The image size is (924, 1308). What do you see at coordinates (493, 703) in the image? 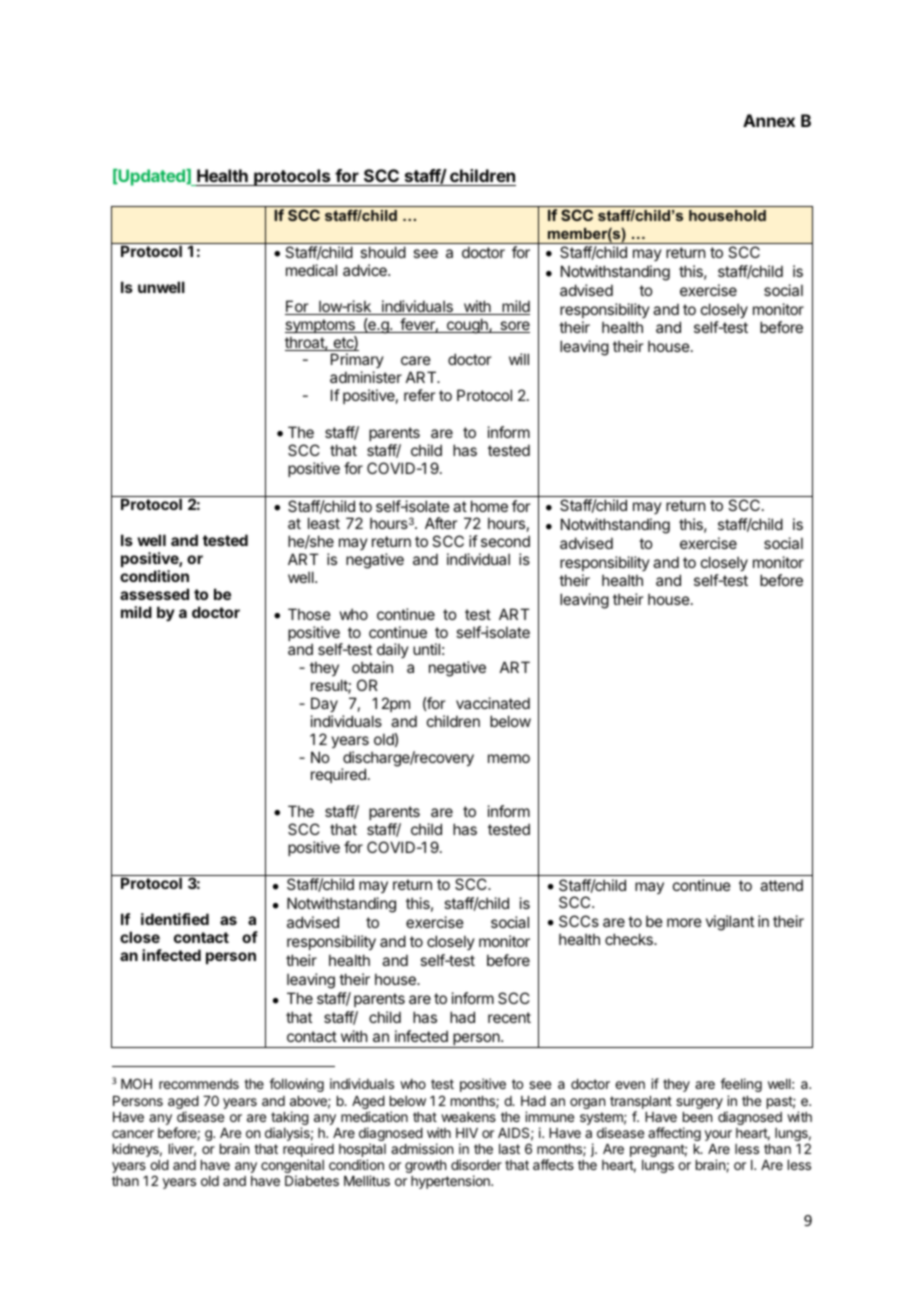
I see `vaccinated` at bounding box center [493, 703].
